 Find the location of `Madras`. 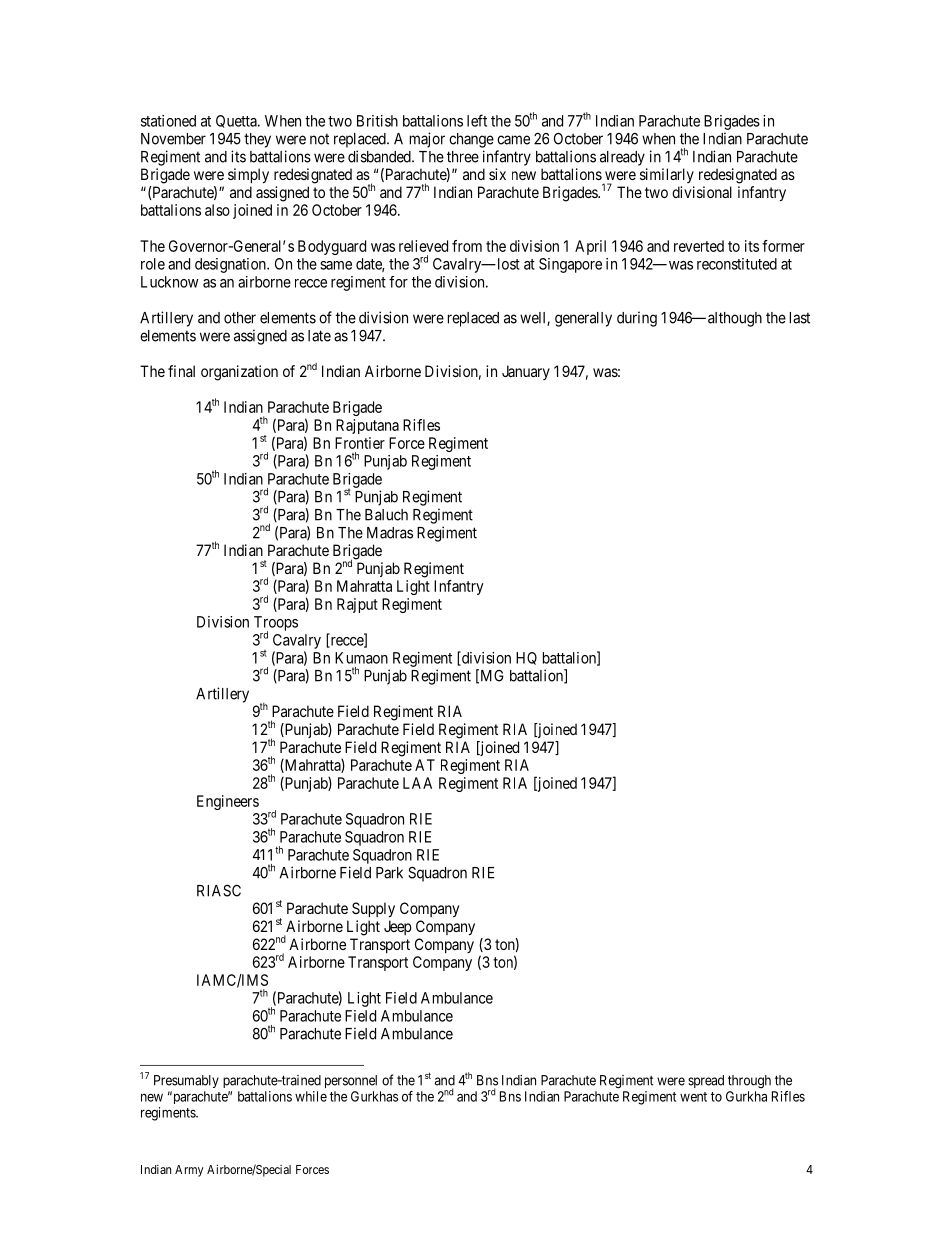

Madras is located at coordinates (390, 533).
